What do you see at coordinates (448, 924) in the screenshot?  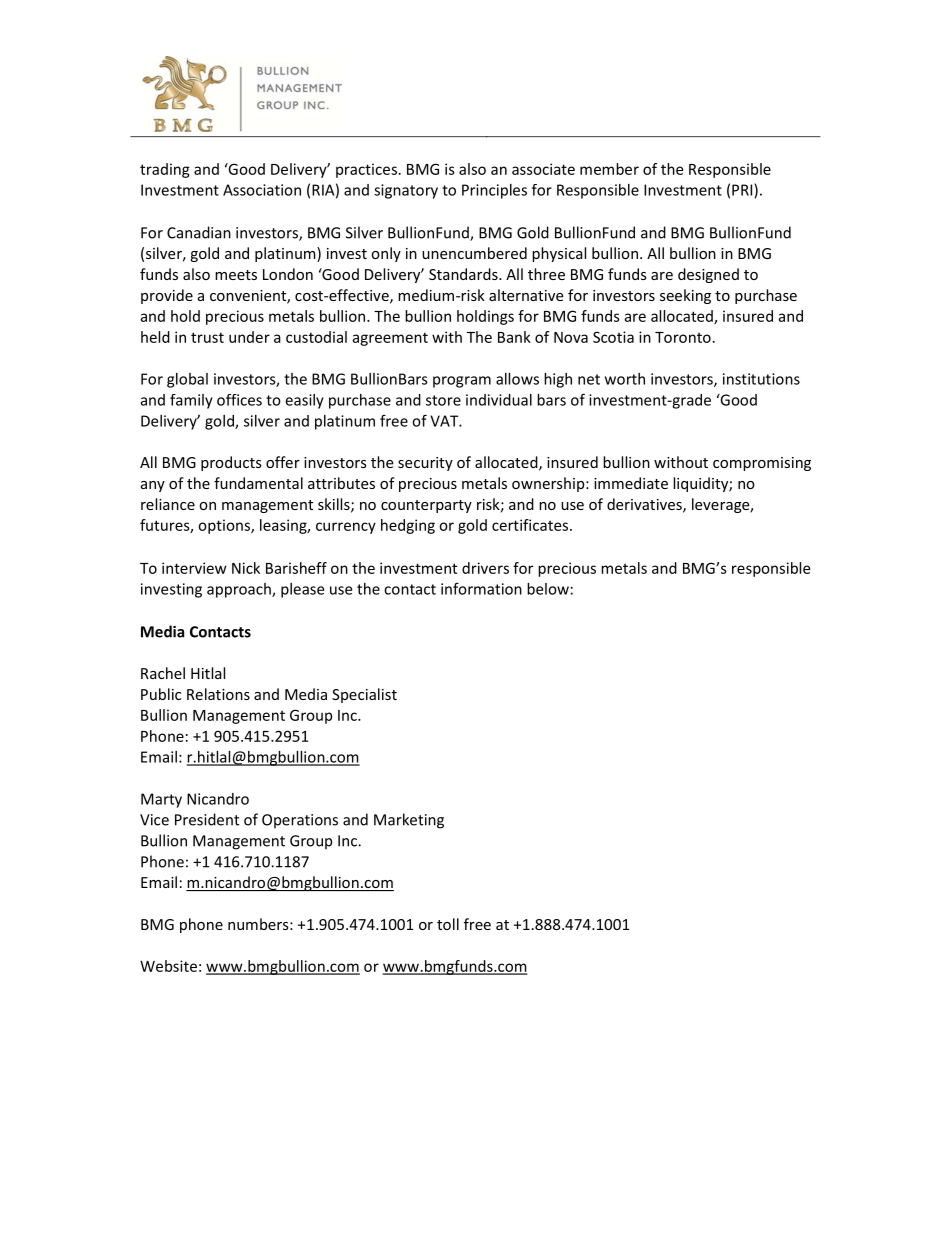 I see `toll` at bounding box center [448, 924].
